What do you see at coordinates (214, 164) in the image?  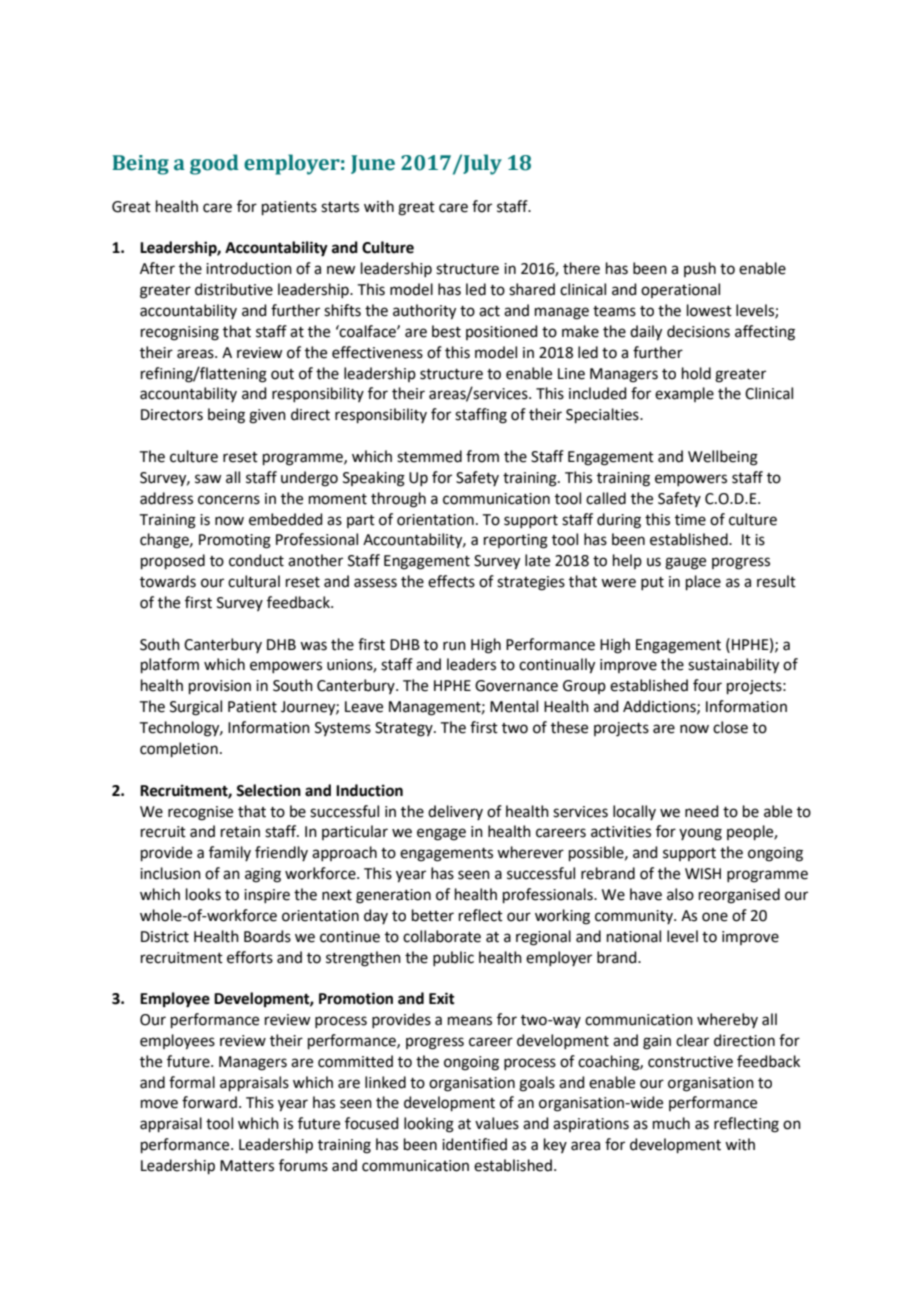 I see `good` at bounding box center [214, 164].
